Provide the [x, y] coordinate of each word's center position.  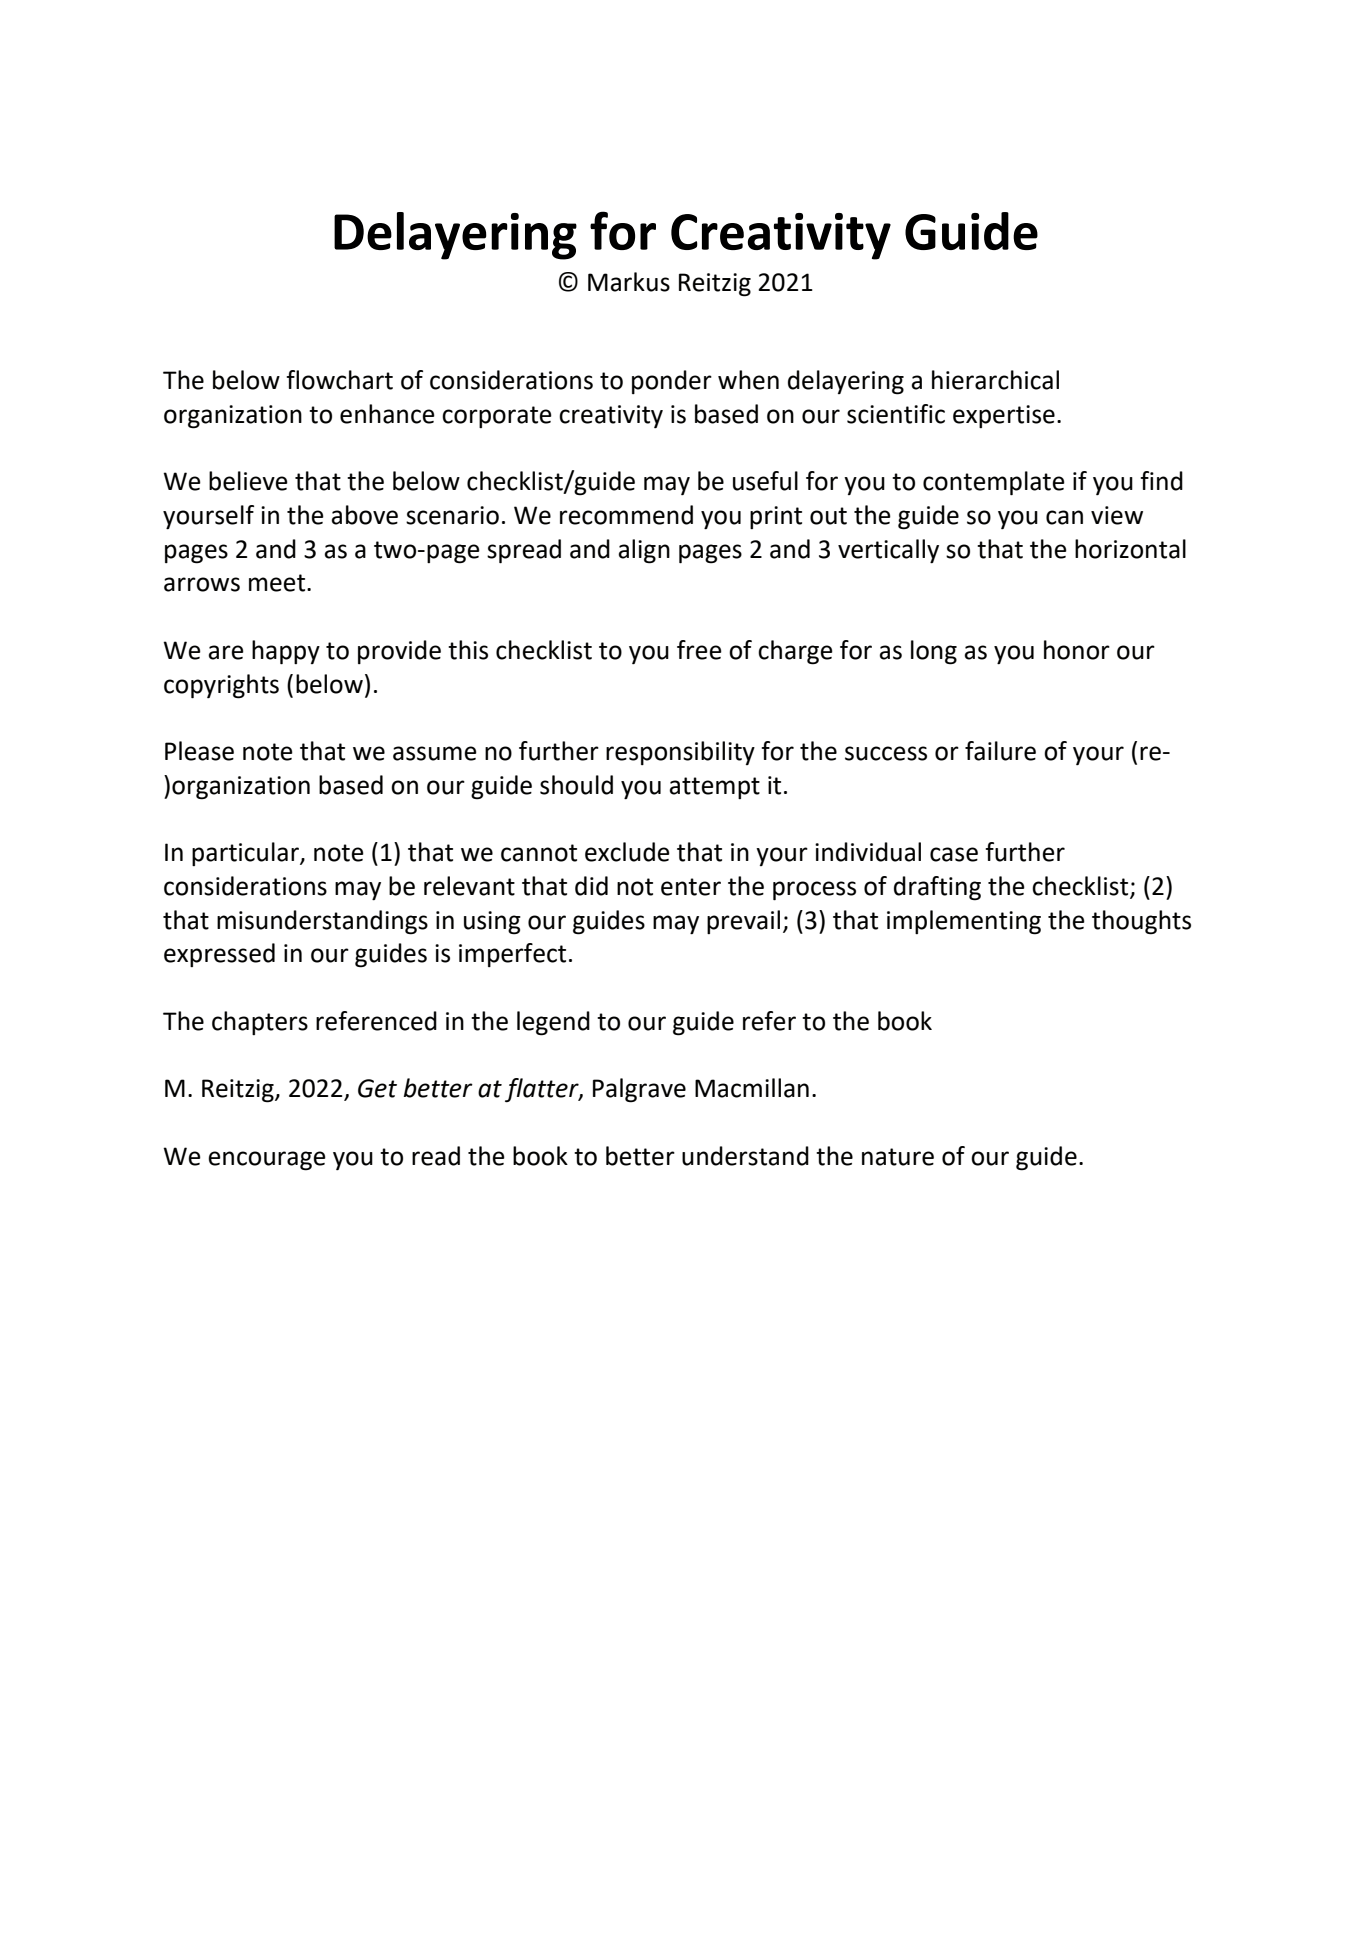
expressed [219, 955]
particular [246, 854]
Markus [629, 282]
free [699, 650]
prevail [743, 922]
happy [286, 652]
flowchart [339, 380]
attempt [714, 788]
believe [248, 481]
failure [1000, 751]
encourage [267, 1161]
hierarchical [995, 380]
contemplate [994, 483]
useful [765, 481]
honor [1077, 650]
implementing [964, 922]
